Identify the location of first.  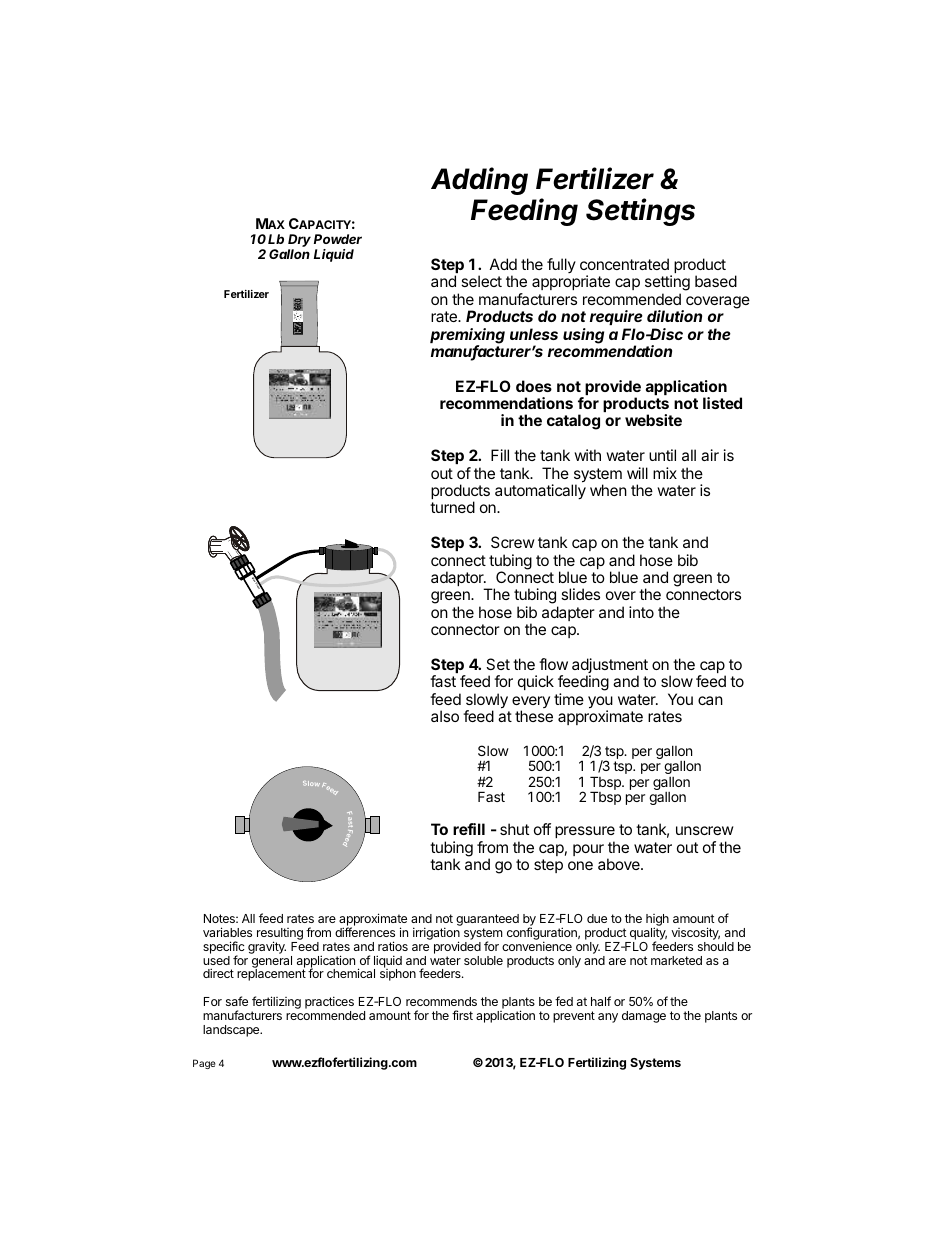
(462, 1015).
